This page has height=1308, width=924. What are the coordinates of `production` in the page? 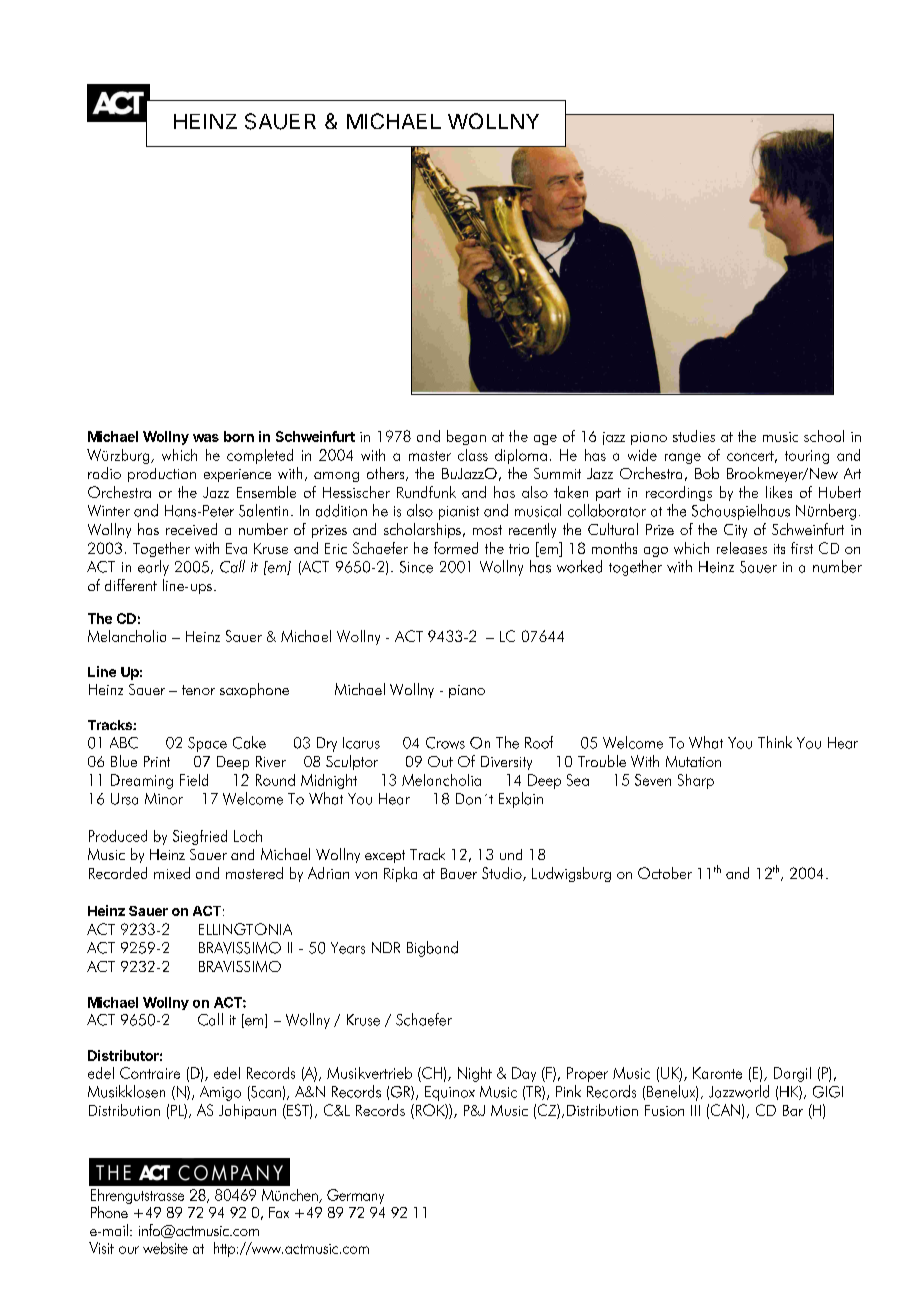 It's located at (162, 475).
